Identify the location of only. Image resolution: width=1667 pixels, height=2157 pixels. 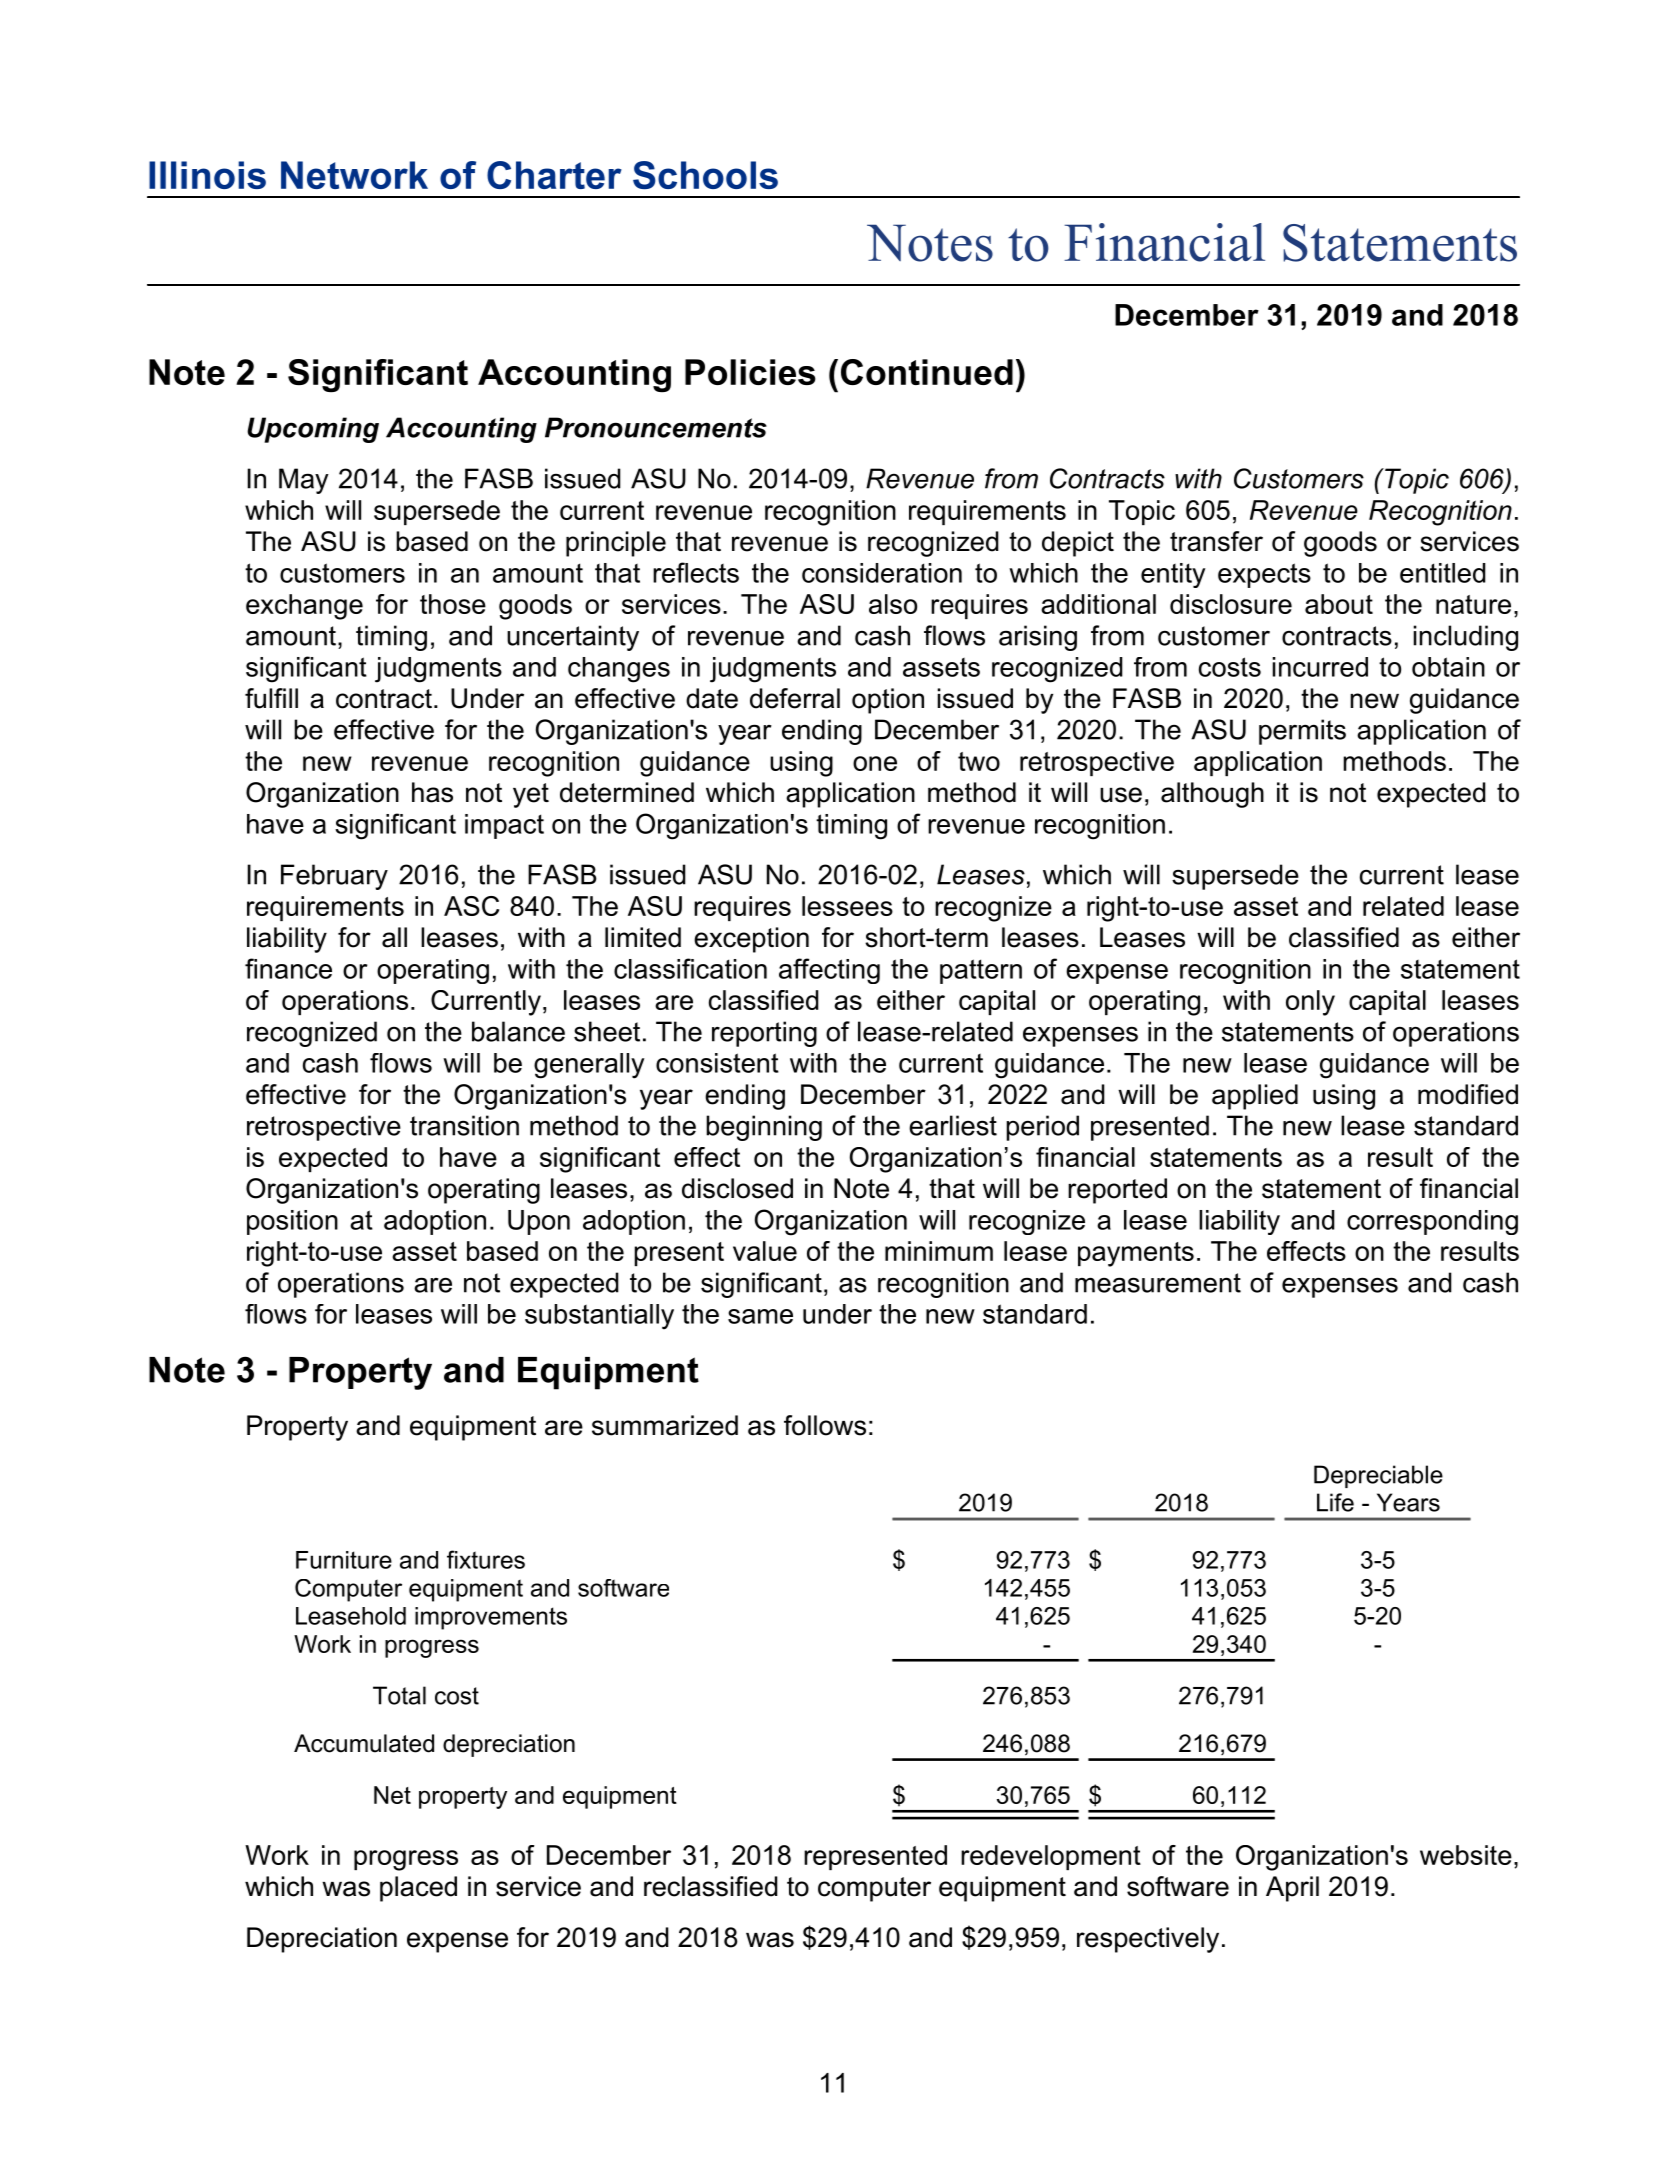
(1310, 1003).
